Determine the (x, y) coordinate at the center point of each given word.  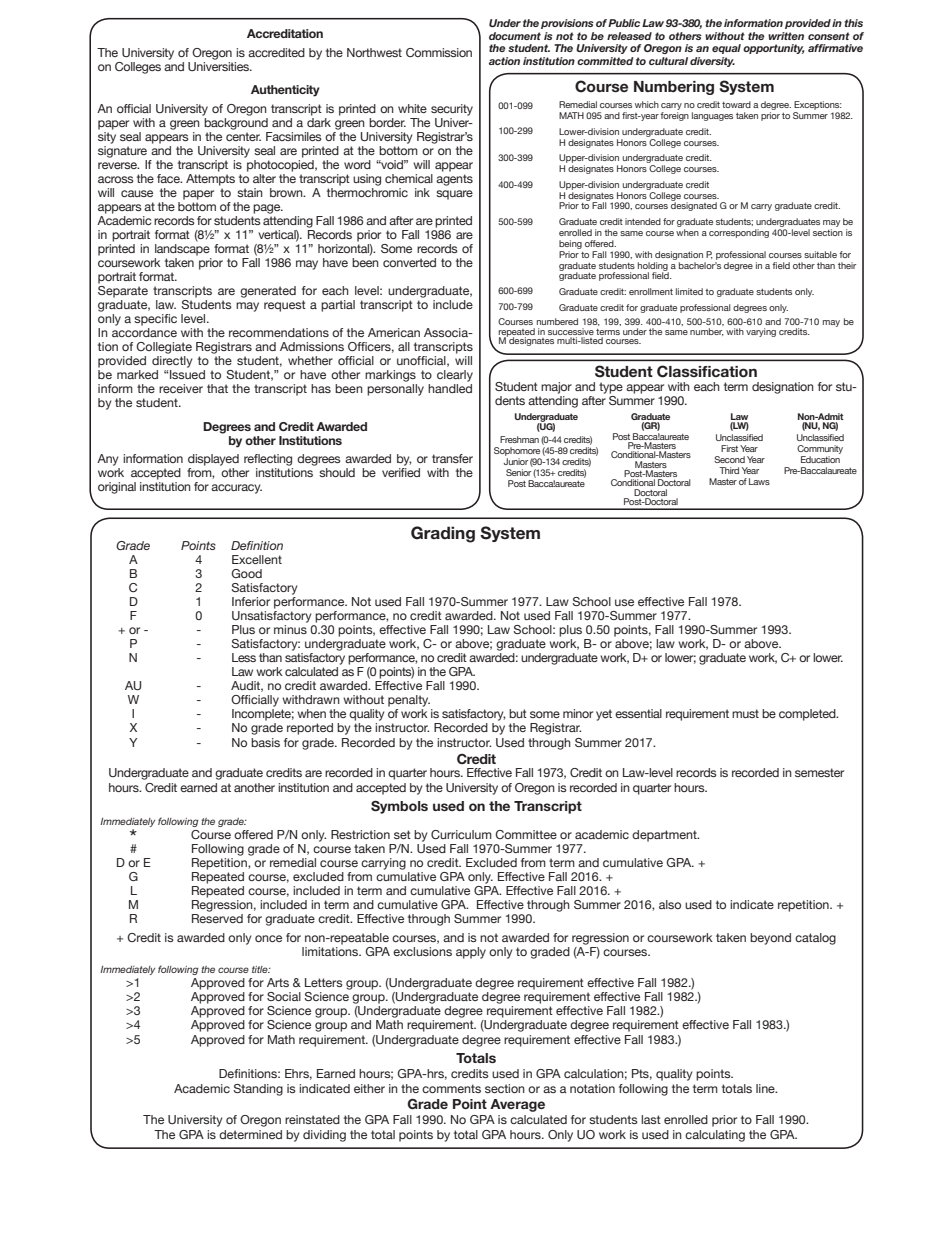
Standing (258, 1090)
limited (689, 291)
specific (155, 320)
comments (451, 1088)
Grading (443, 534)
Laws (759, 481)
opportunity (773, 49)
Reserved (217, 918)
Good (246, 573)
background (236, 124)
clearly (455, 376)
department (665, 836)
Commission (439, 52)
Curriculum (461, 834)
